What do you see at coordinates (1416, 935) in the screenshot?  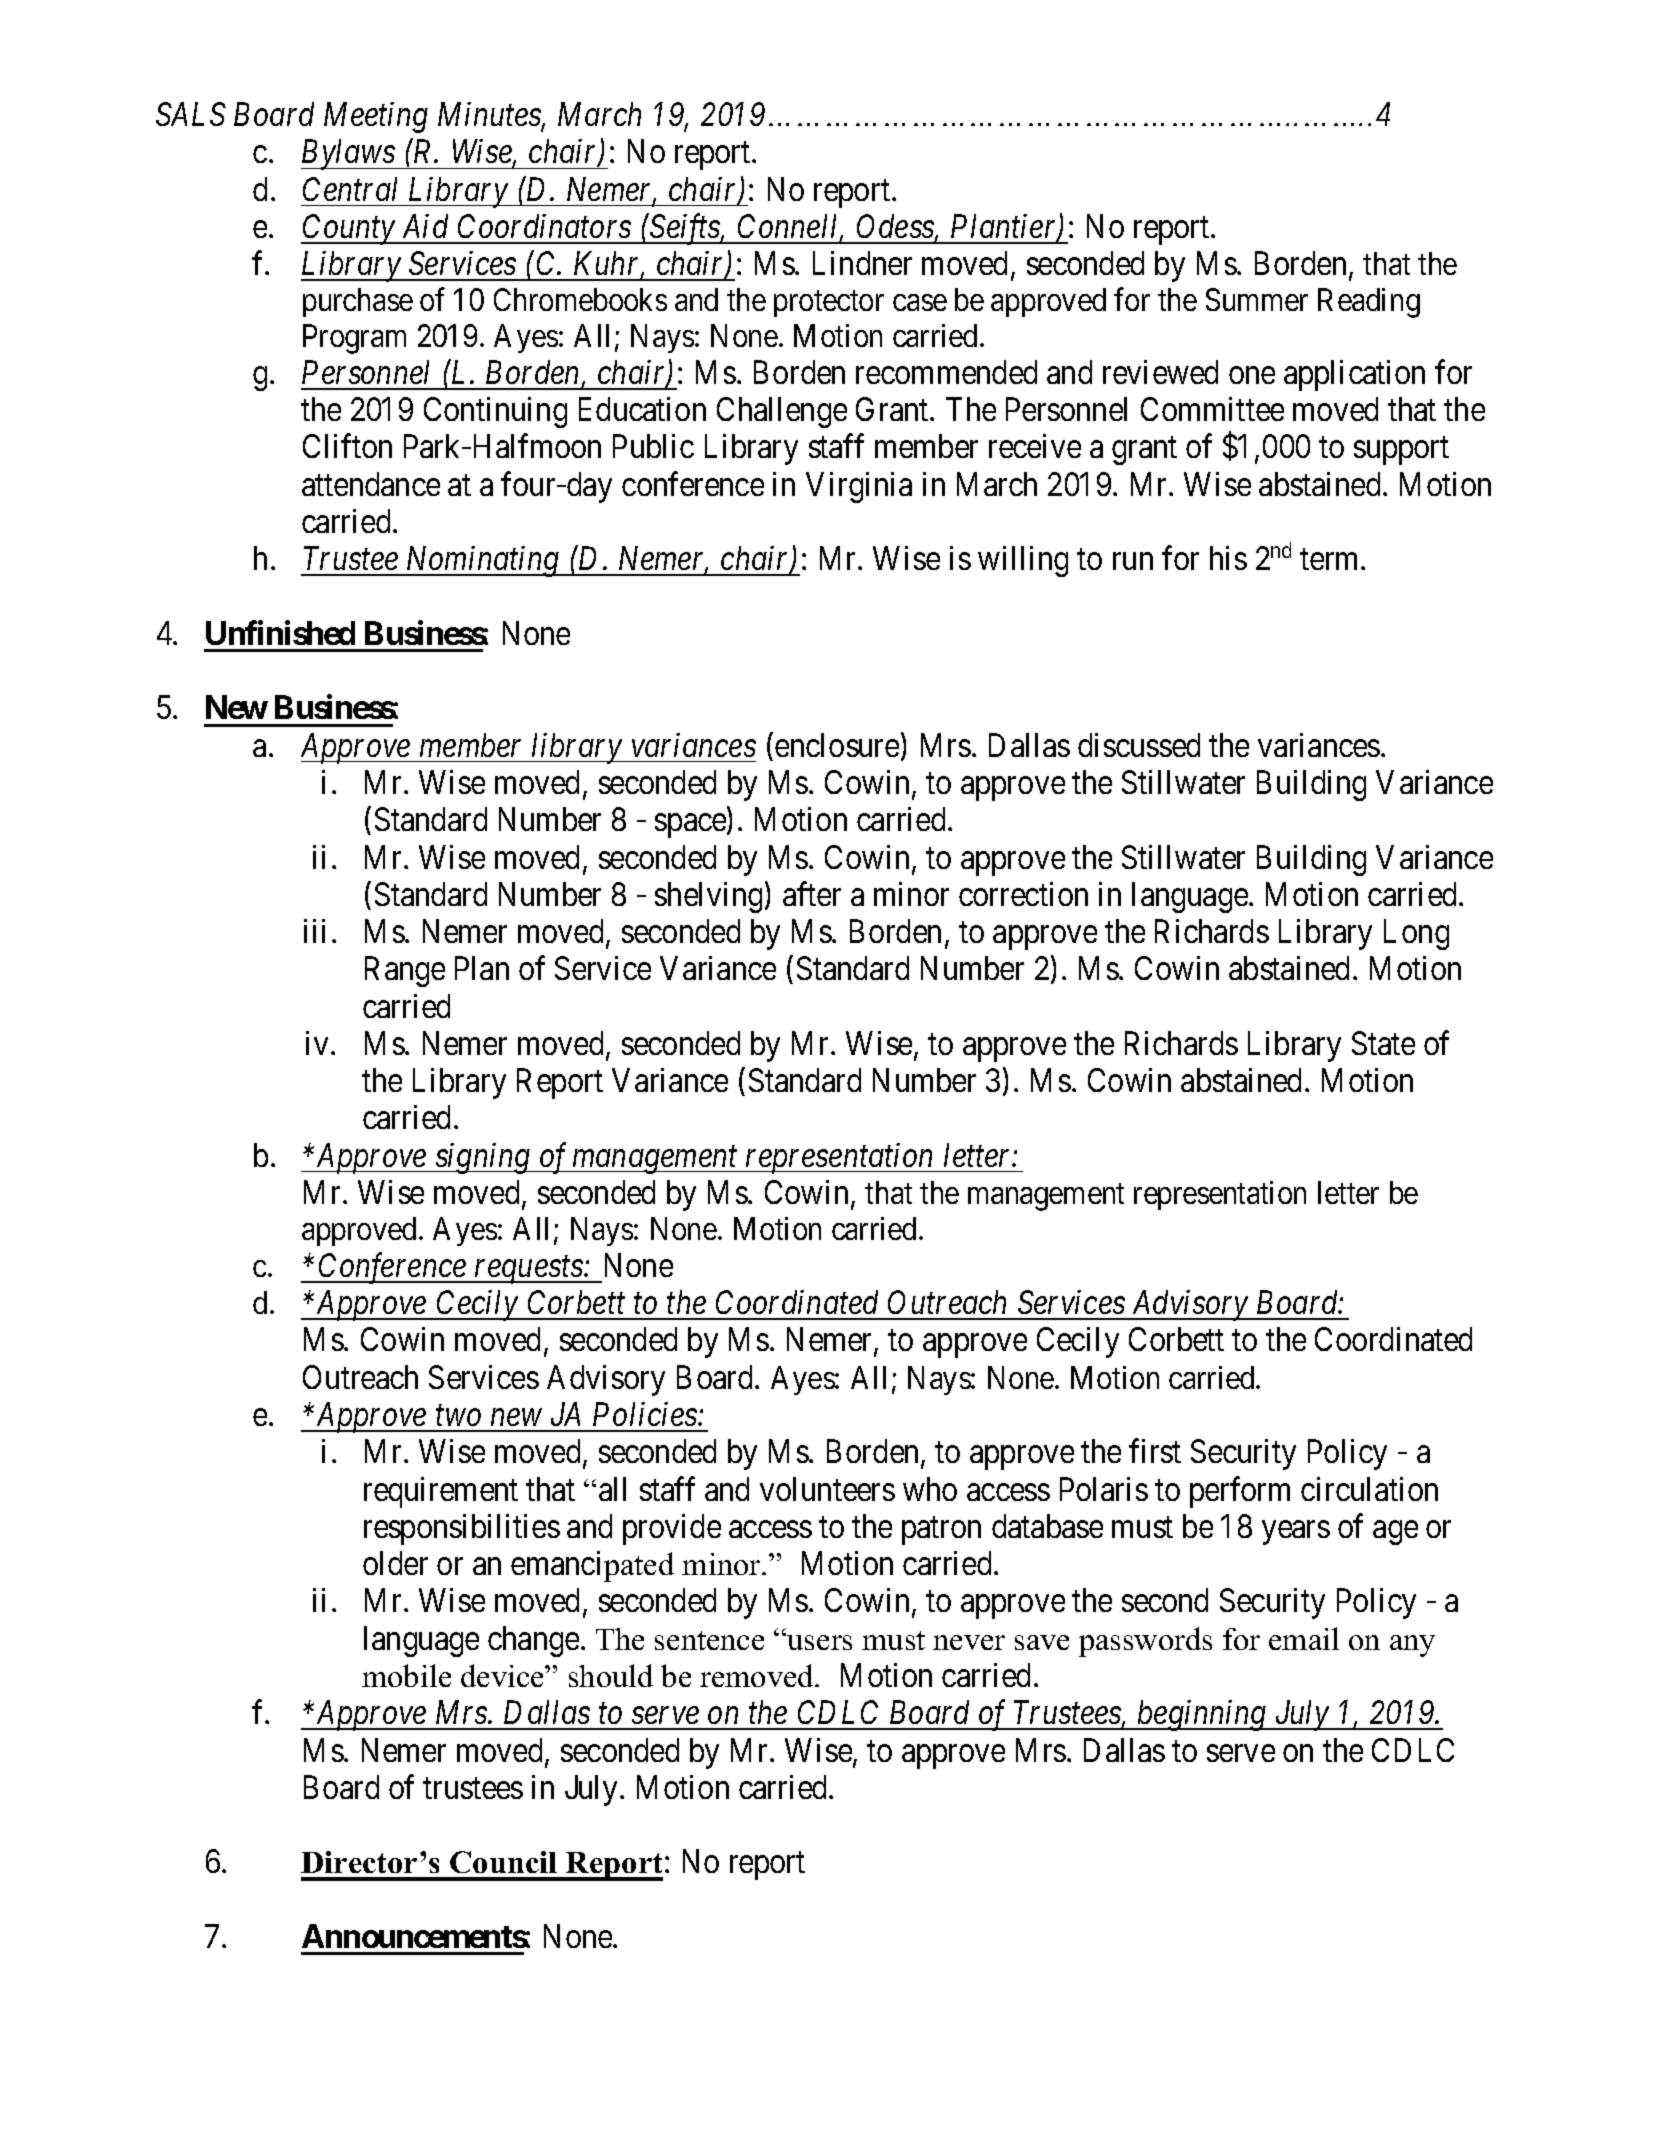 I see `Long` at bounding box center [1416, 935].
